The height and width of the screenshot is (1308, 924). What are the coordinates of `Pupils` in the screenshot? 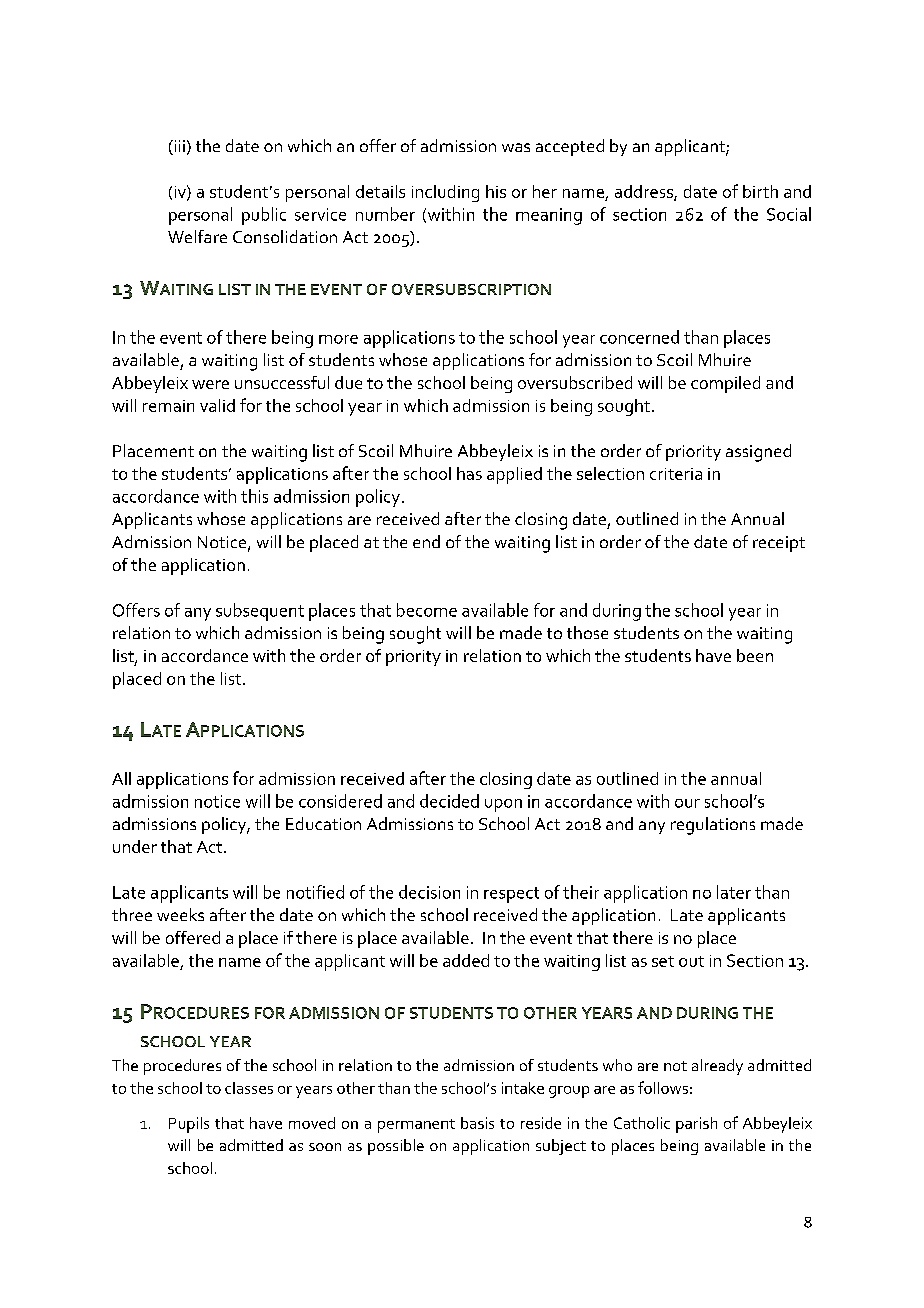 It's located at (189, 1125).
